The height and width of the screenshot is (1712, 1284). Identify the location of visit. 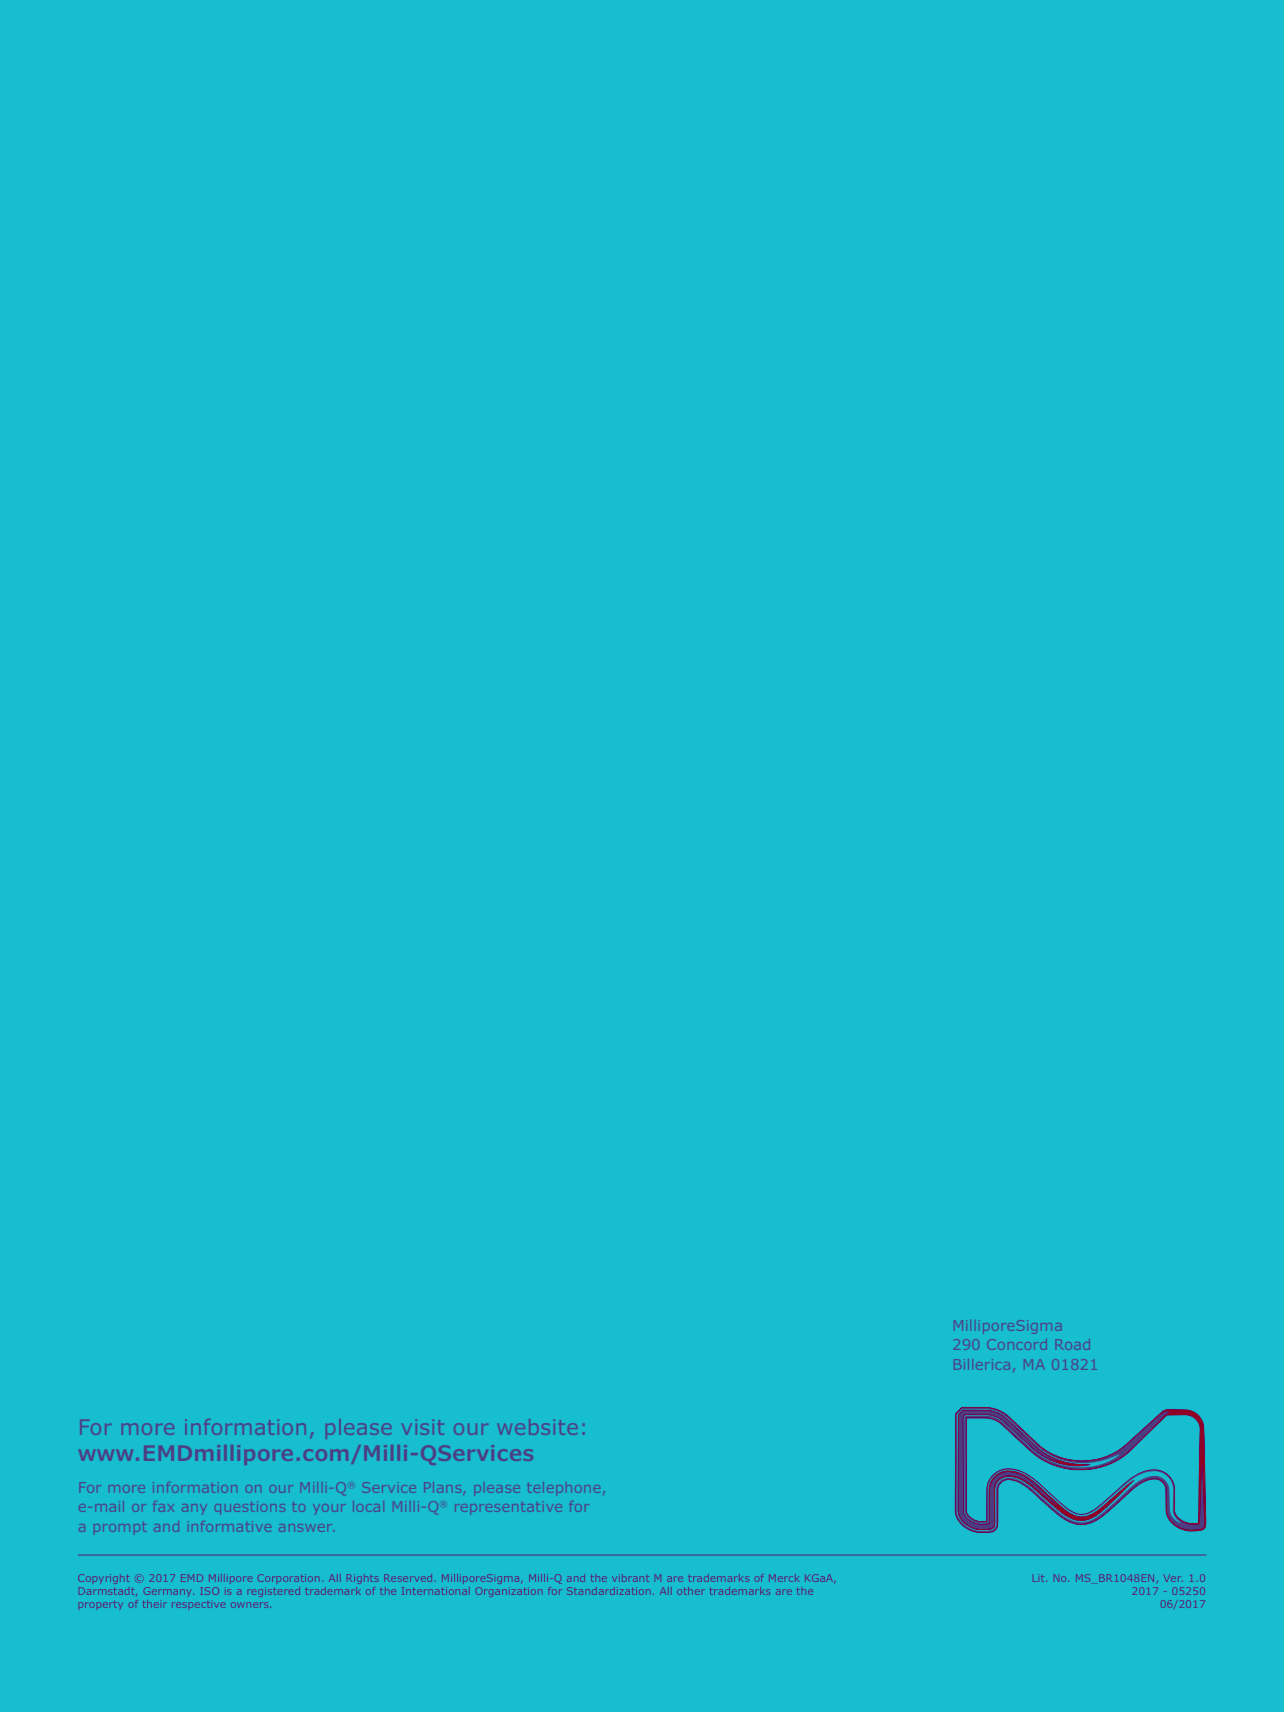
(423, 1427).
